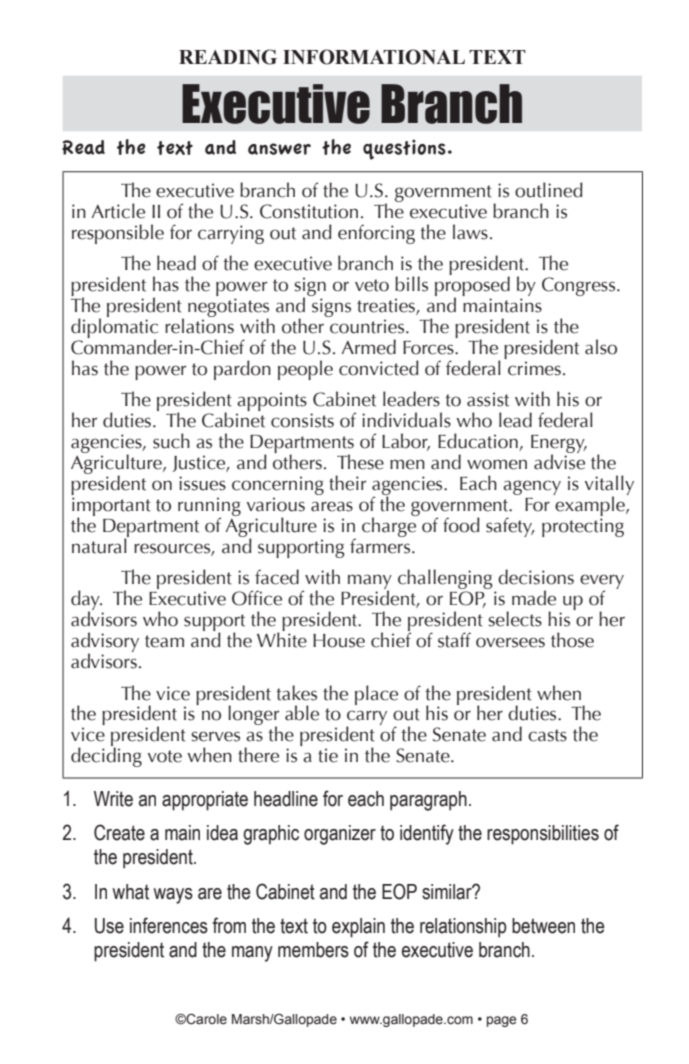 The image size is (689, 1064). Describe the element at coordinates (164, 641) in the document. I see `team` at that location.
